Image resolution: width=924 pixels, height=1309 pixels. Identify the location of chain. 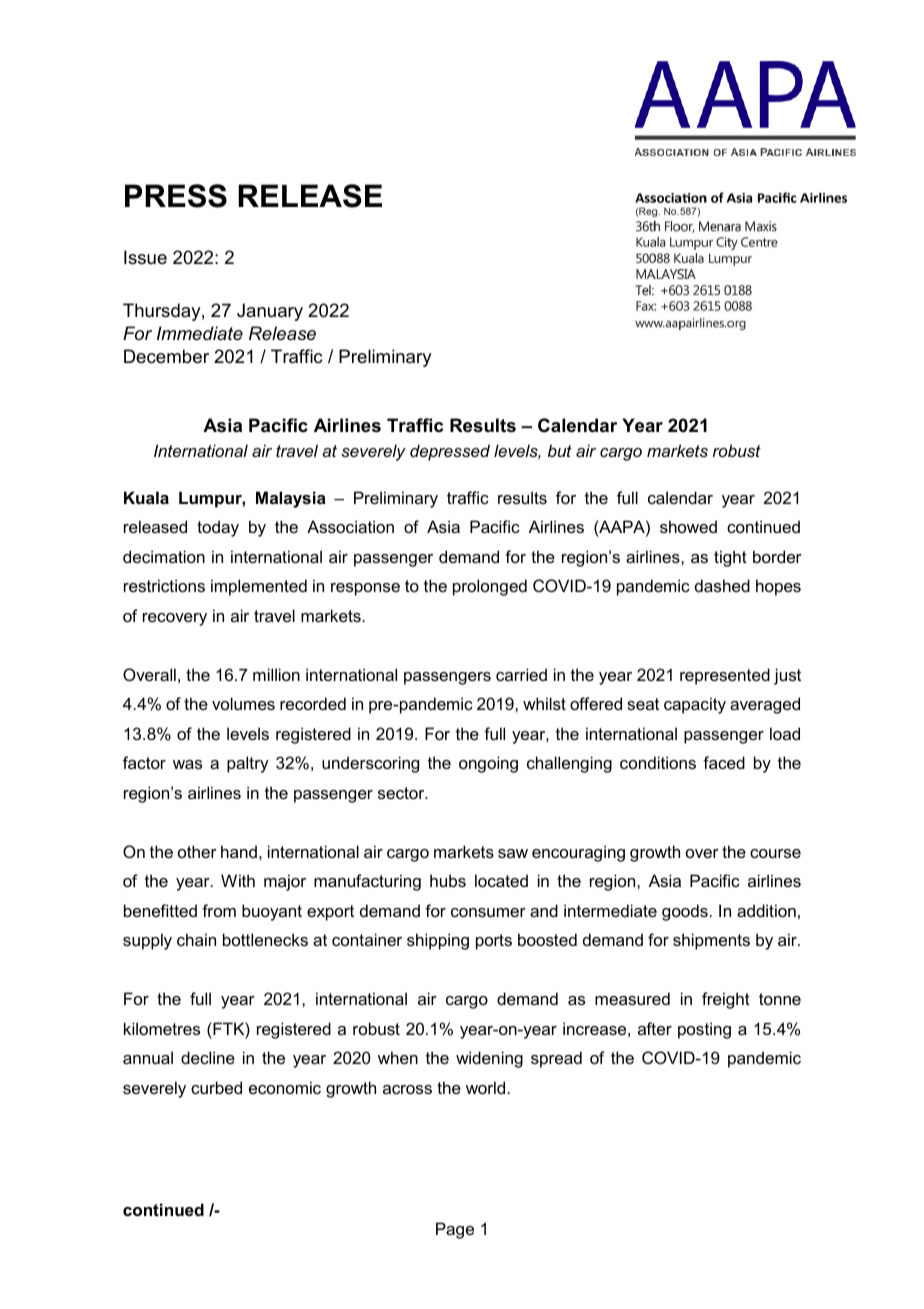
(196, 939).
